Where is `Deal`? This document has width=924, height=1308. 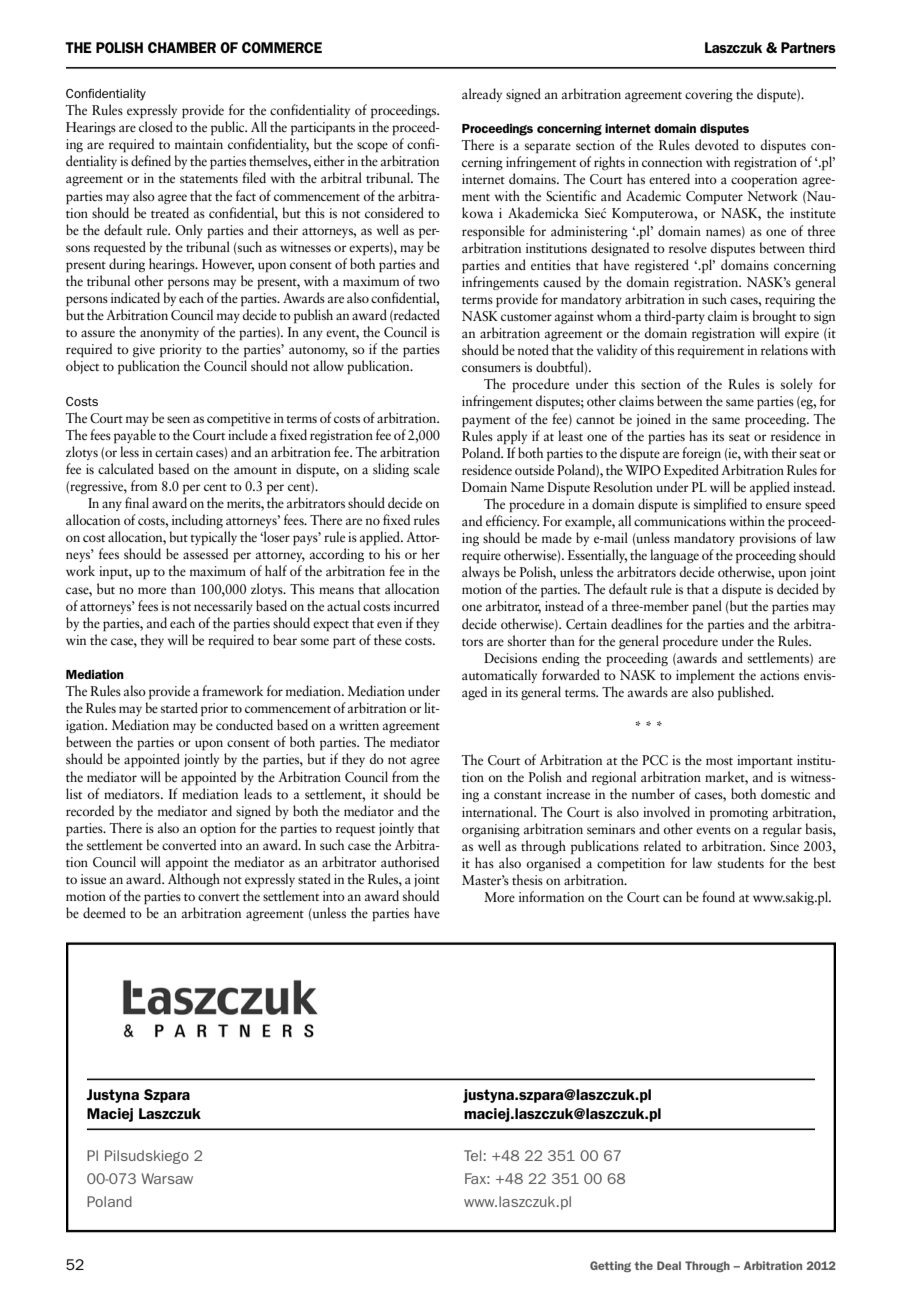 Deal is located at coordinates (669, 1265).
